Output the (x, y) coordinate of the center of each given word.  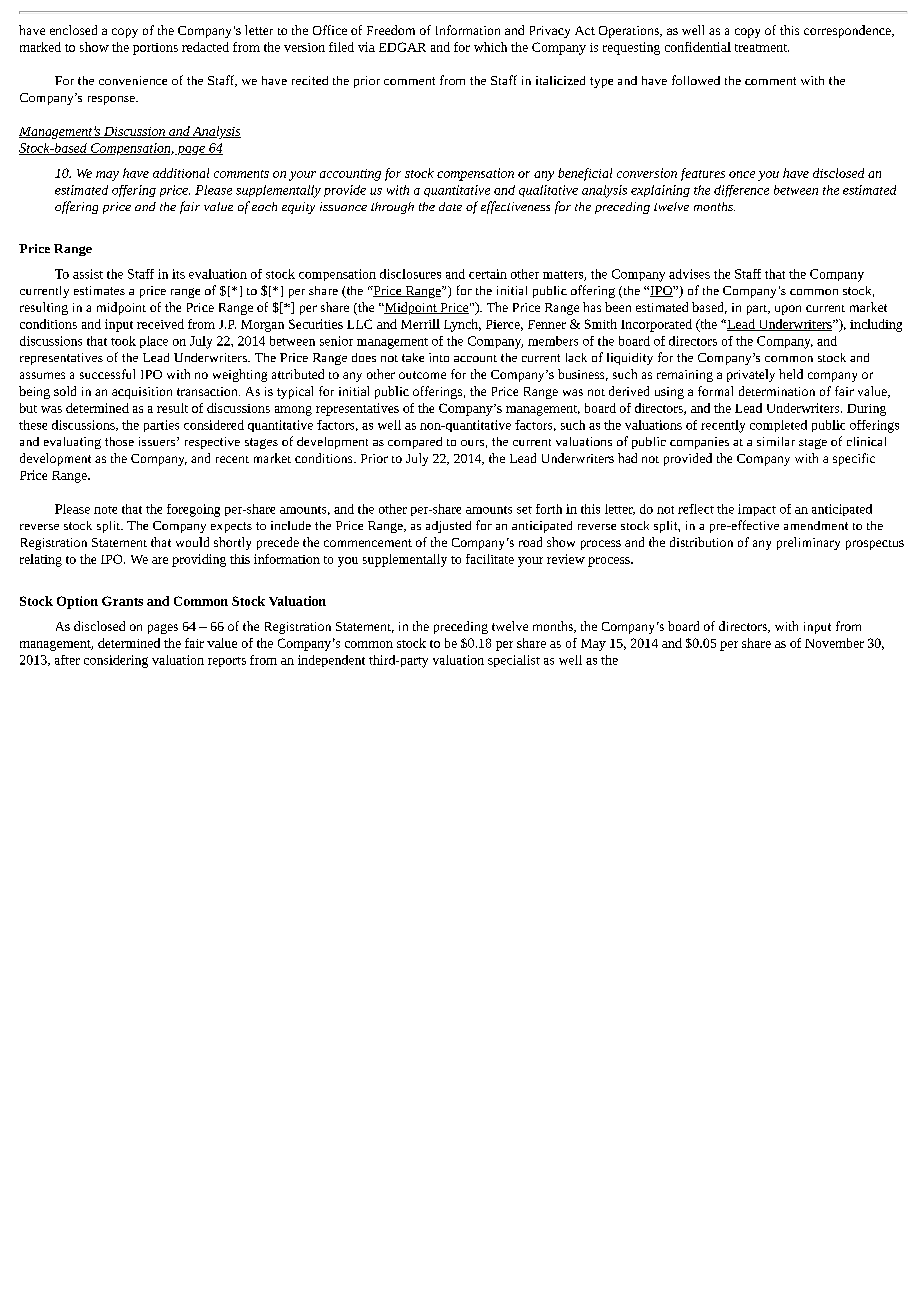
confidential (698, 47)
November (834, 643)
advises (689, 274)
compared (415, 443)
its (178, 274)
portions (155, 49)
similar (776, 441)
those (119, 441)
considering (116, 661)
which (490, 47)
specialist (514, 661)
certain (488, 274)
